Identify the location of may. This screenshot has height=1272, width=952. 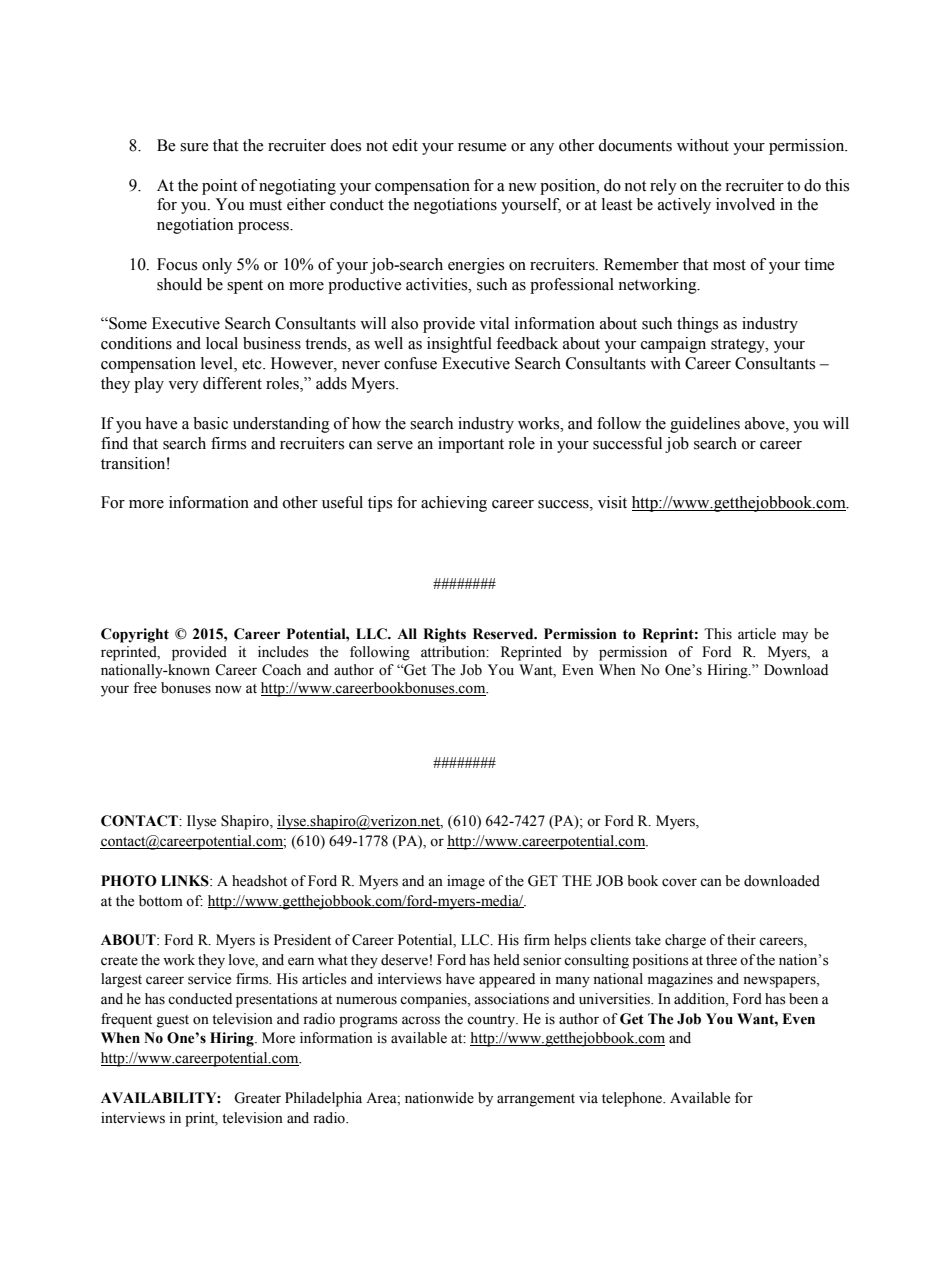
(795, 637).
